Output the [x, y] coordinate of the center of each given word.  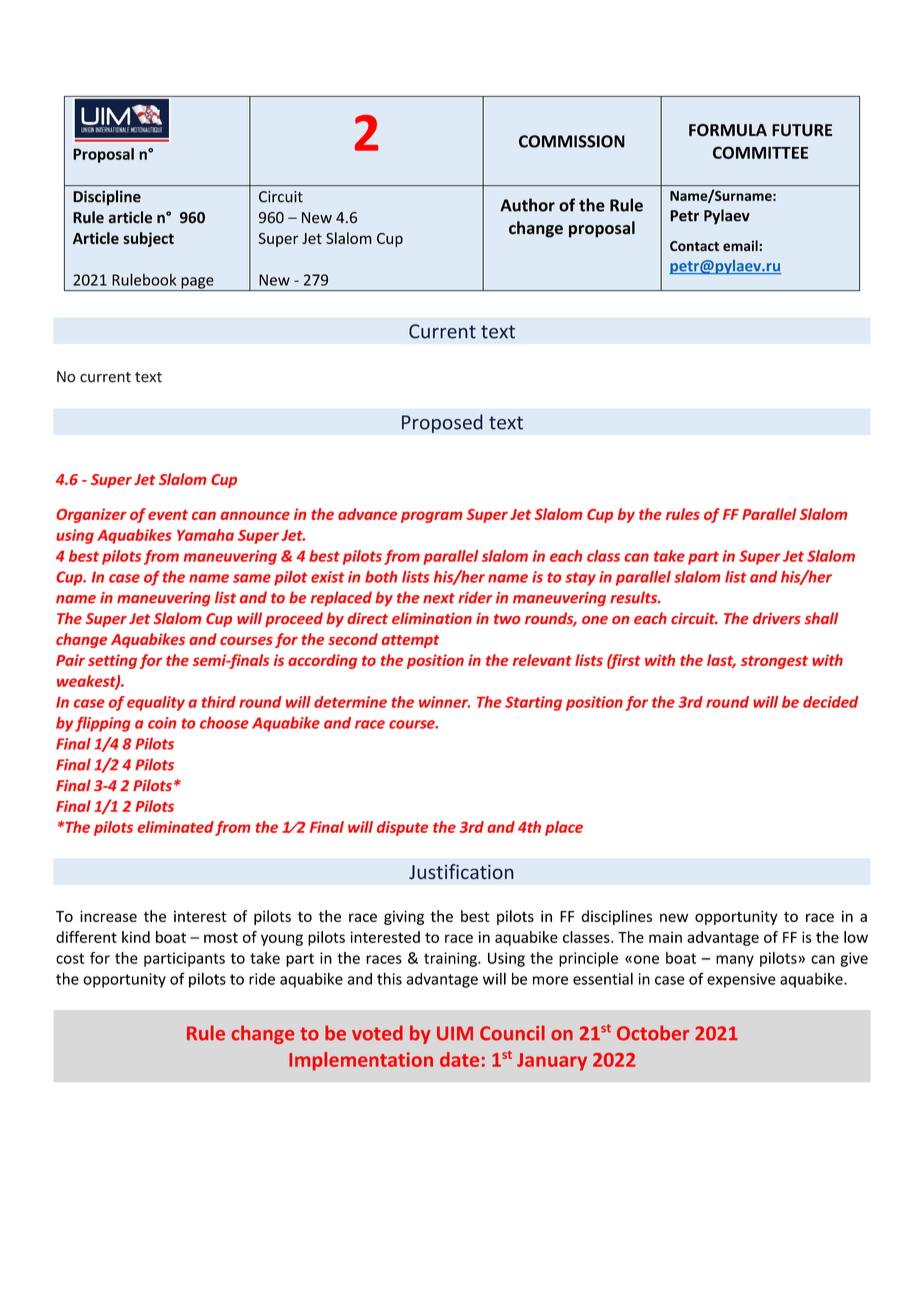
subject [148, 239]
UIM [455, 1033]
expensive [741, 980]
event [168, 515]
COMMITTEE [760, 152]
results [634, 597]
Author [527, 205]
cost [70, 958]
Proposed [442, 423]
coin [162, 723]
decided [830, 702]
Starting [533, 703]
